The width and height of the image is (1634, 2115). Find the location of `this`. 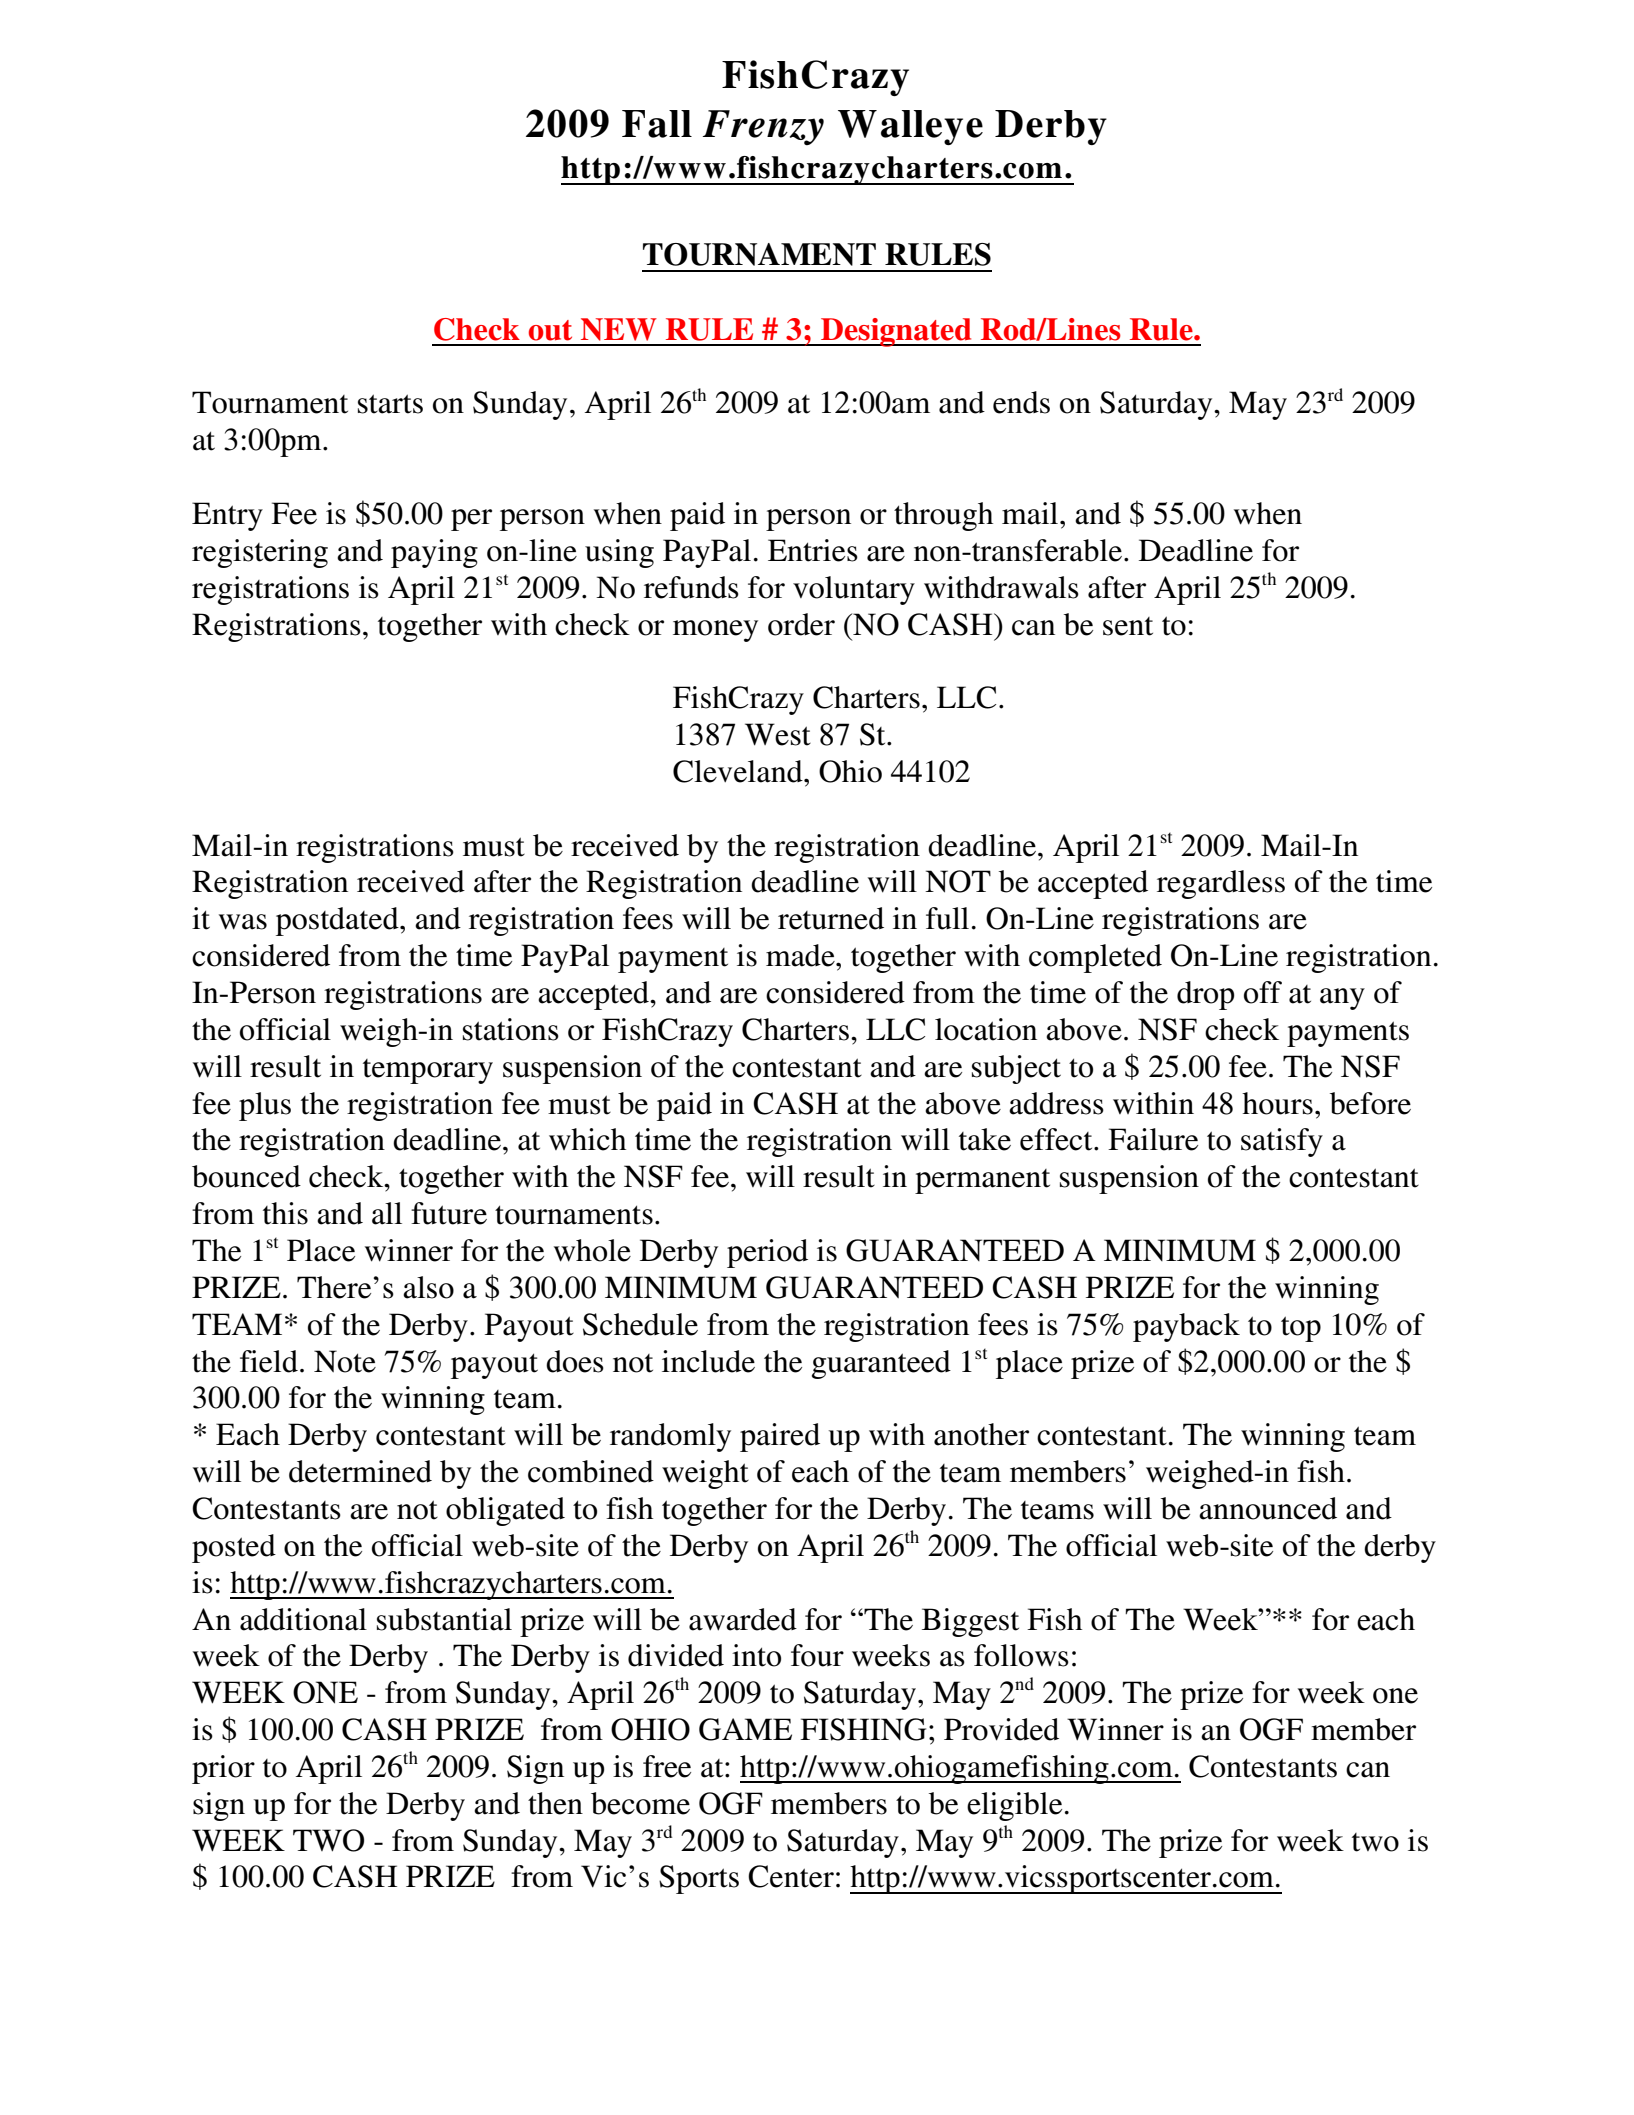

this is located at coordinates (285, 1213).
